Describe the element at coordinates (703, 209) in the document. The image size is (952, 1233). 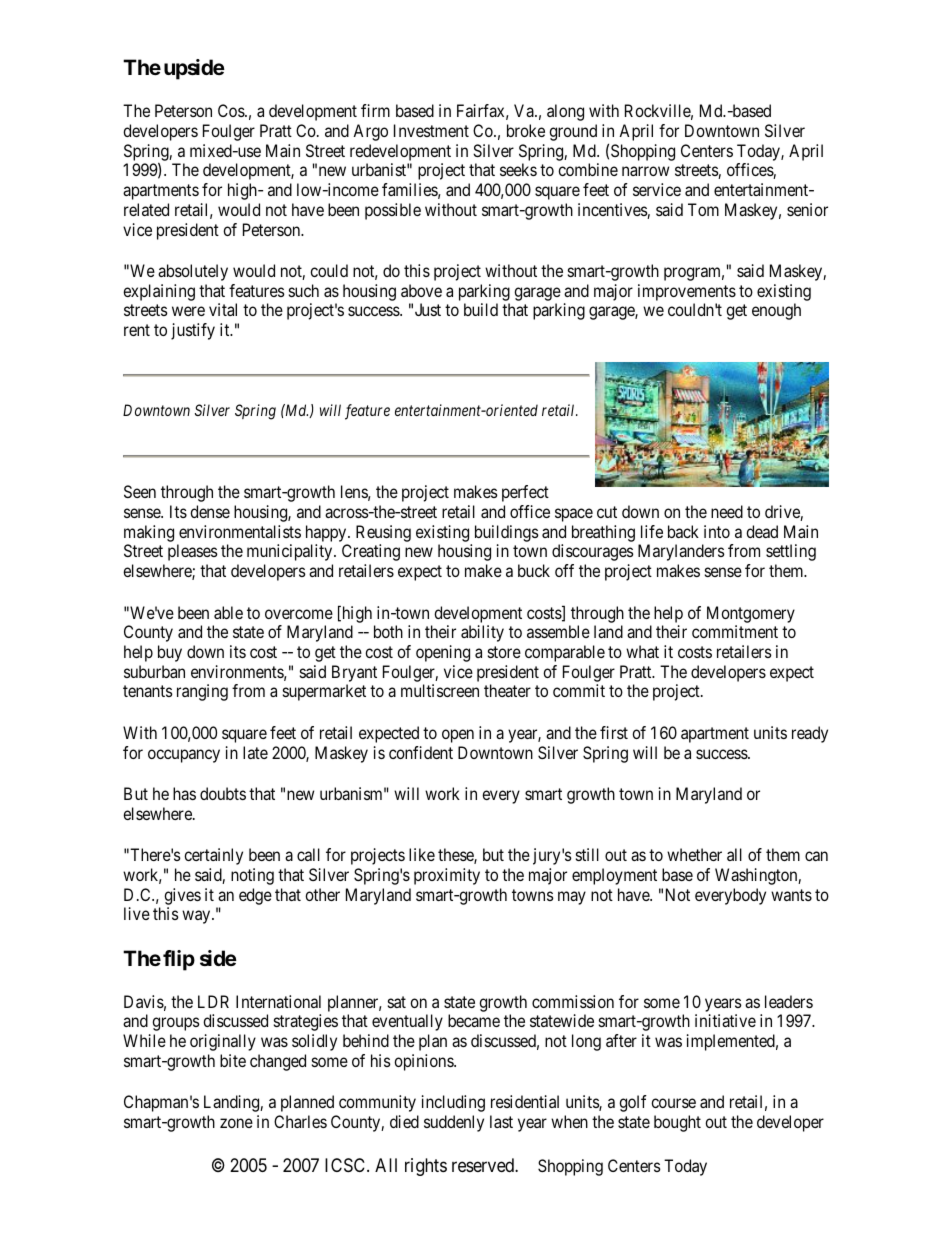
I see `Tom` at that location.
